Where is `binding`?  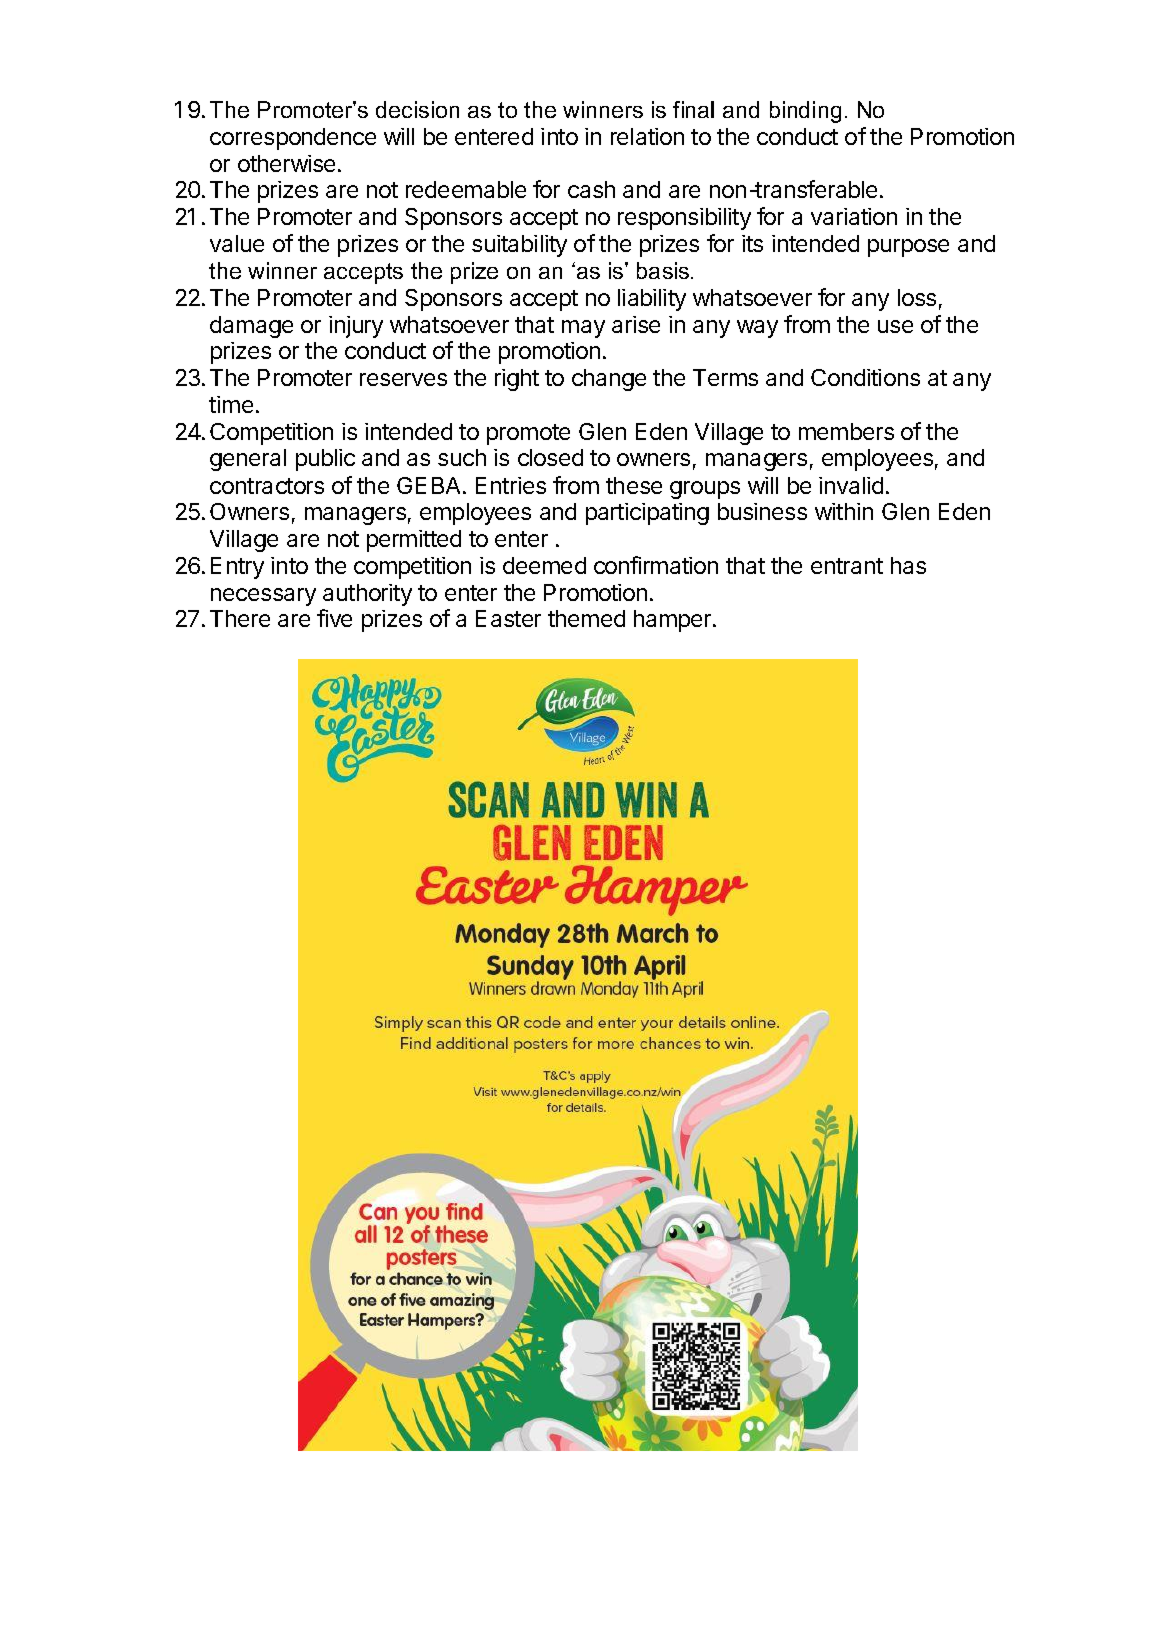 binding is located at coordinates (805, 112).
